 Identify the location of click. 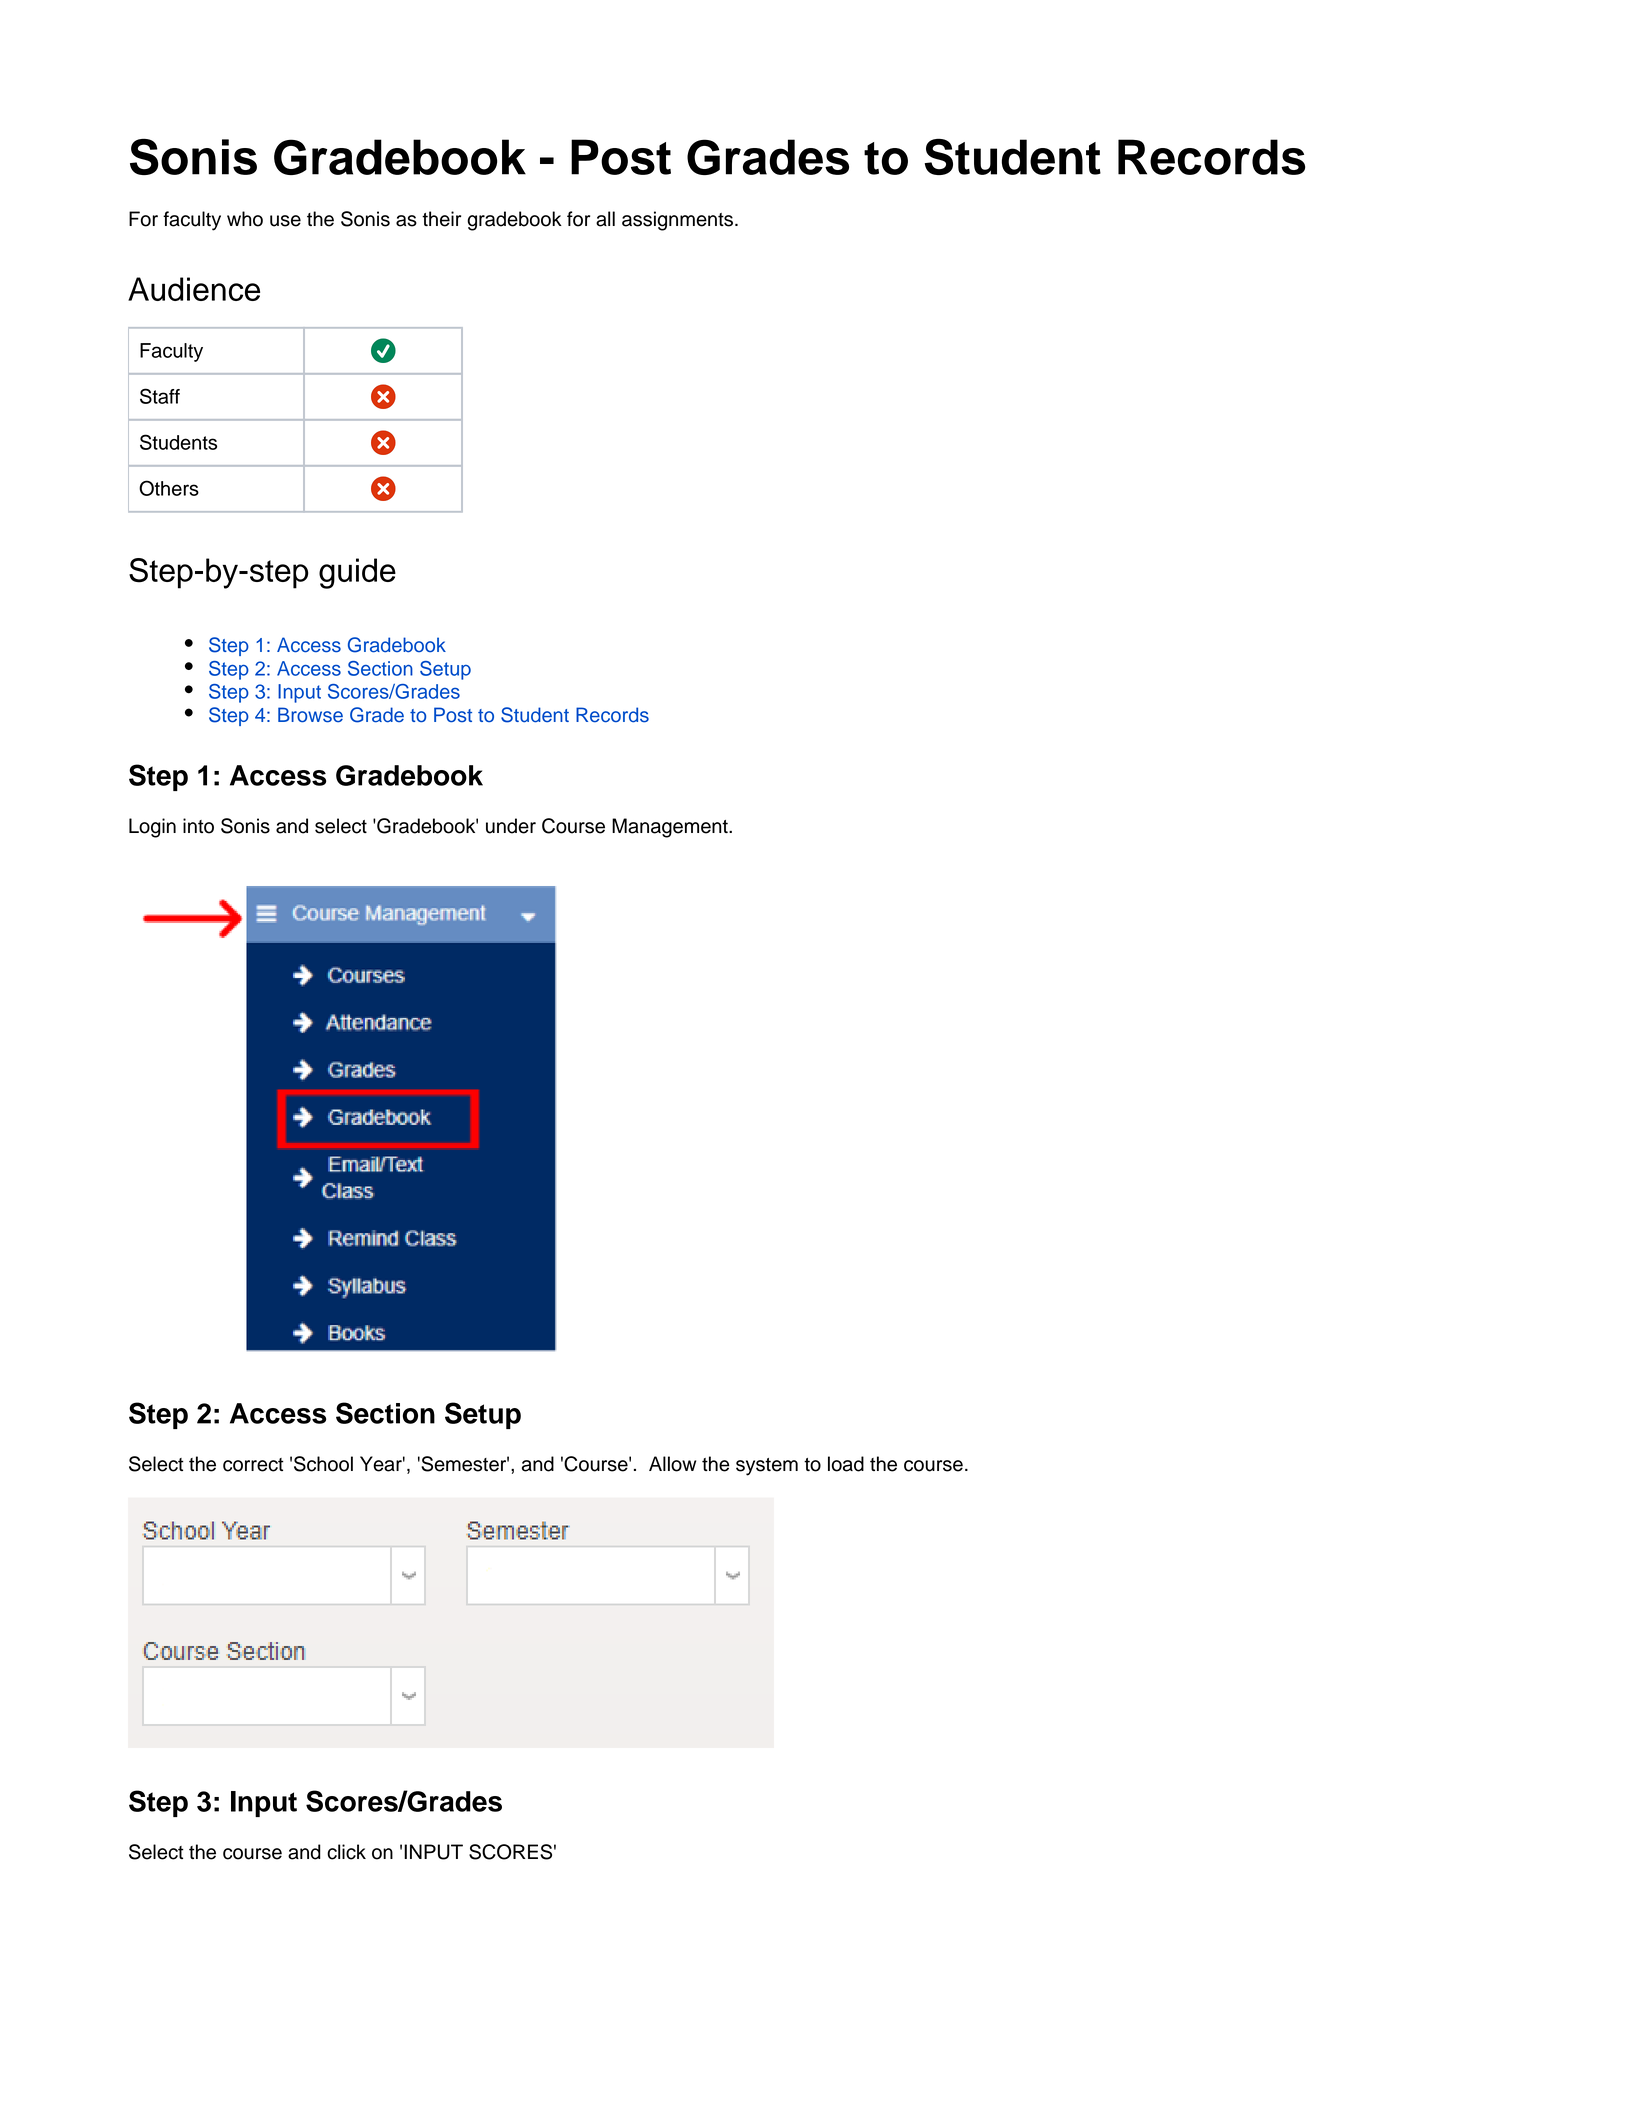
(346, 1852).
